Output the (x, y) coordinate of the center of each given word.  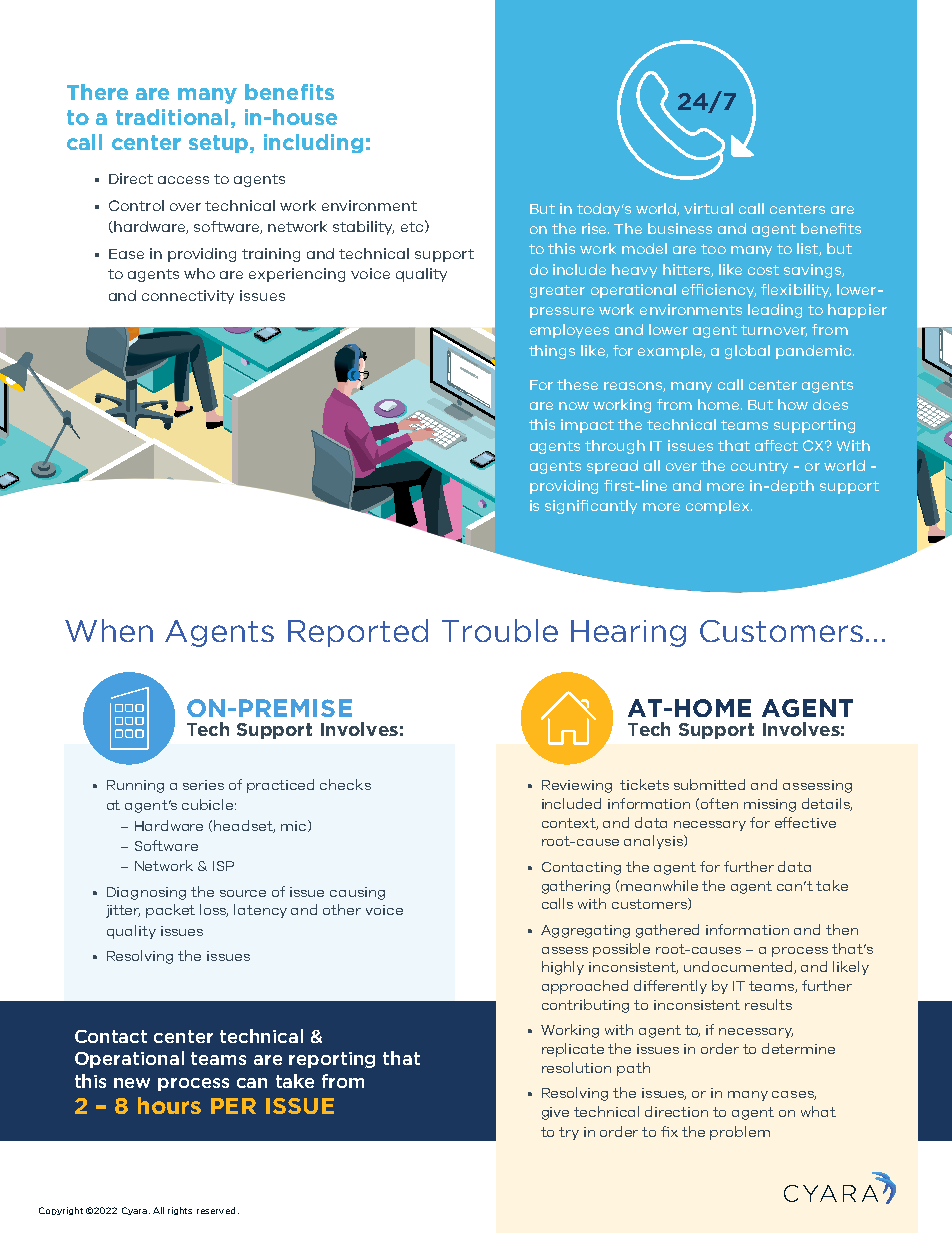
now (574, 406)
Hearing (628, 633)
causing (357, 893)
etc (412, 227)
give (555, 1113)
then (842, 929)
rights (180, 1211)
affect (776, 445)
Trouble (500, 630)
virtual (708, 208)
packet (170, 911)
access (183, 180)
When (109, 630)
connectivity (188, 297)
